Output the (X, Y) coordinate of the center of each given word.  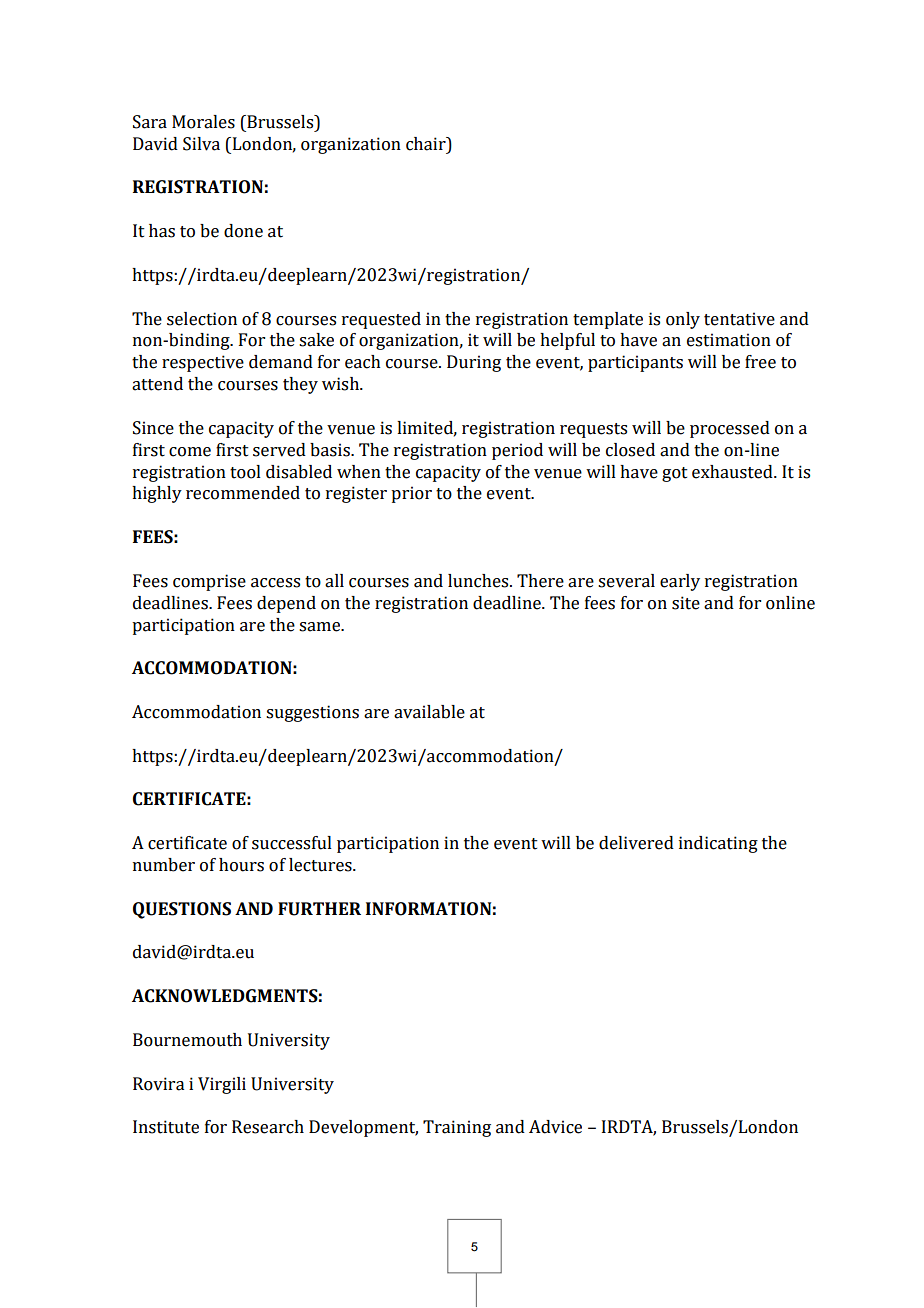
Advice (555, 1127)
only (683, 320)
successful (292, 843)
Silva (201, 144)
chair (427, 144)
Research (268, 1127)
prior (411, 494)
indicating (718, 844)
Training (457, 1128)
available (429, 712)
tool (245, 472)
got (675, 474)
